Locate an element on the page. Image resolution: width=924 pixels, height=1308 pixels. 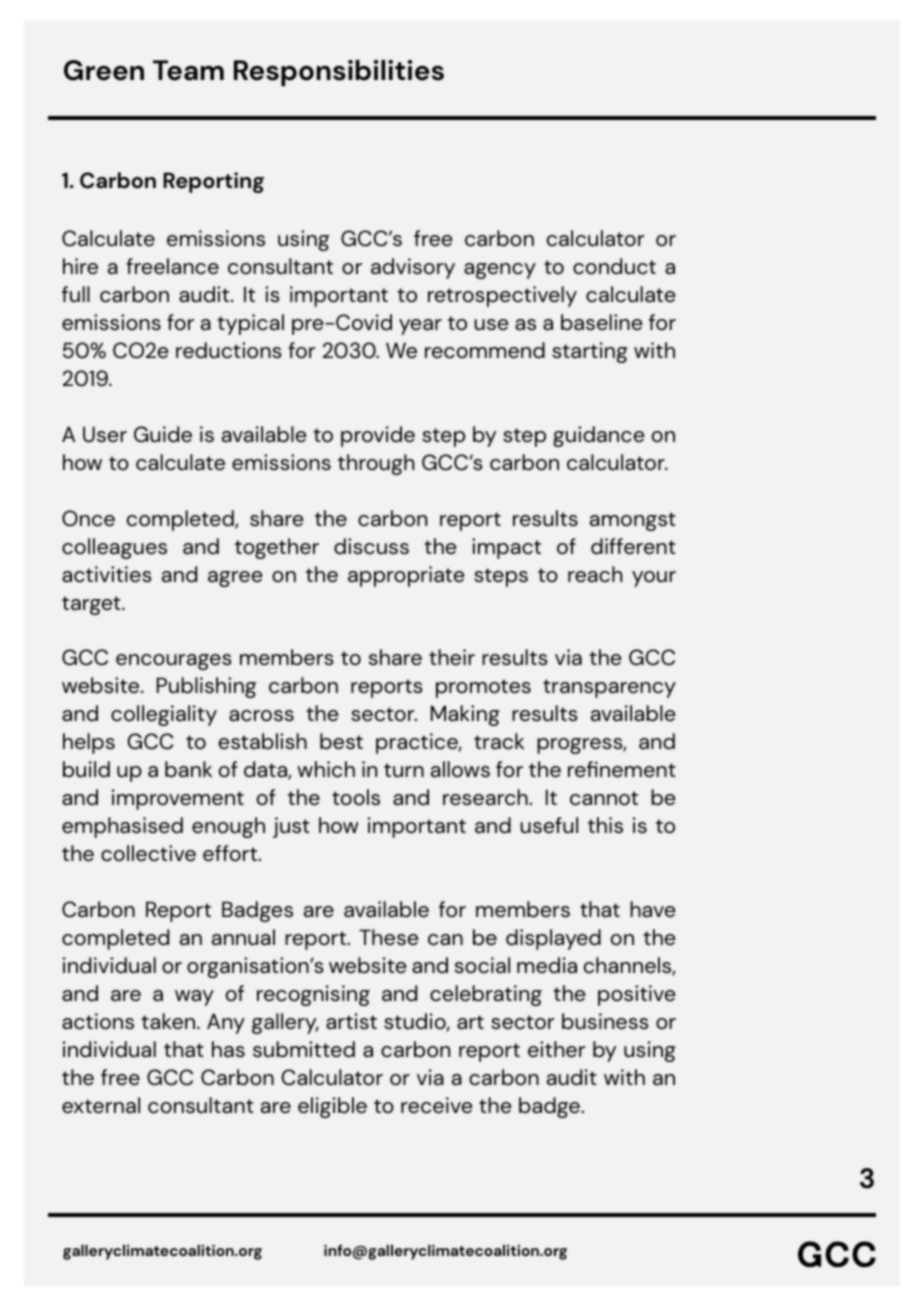
provide is located at coordinates (378, 436).
